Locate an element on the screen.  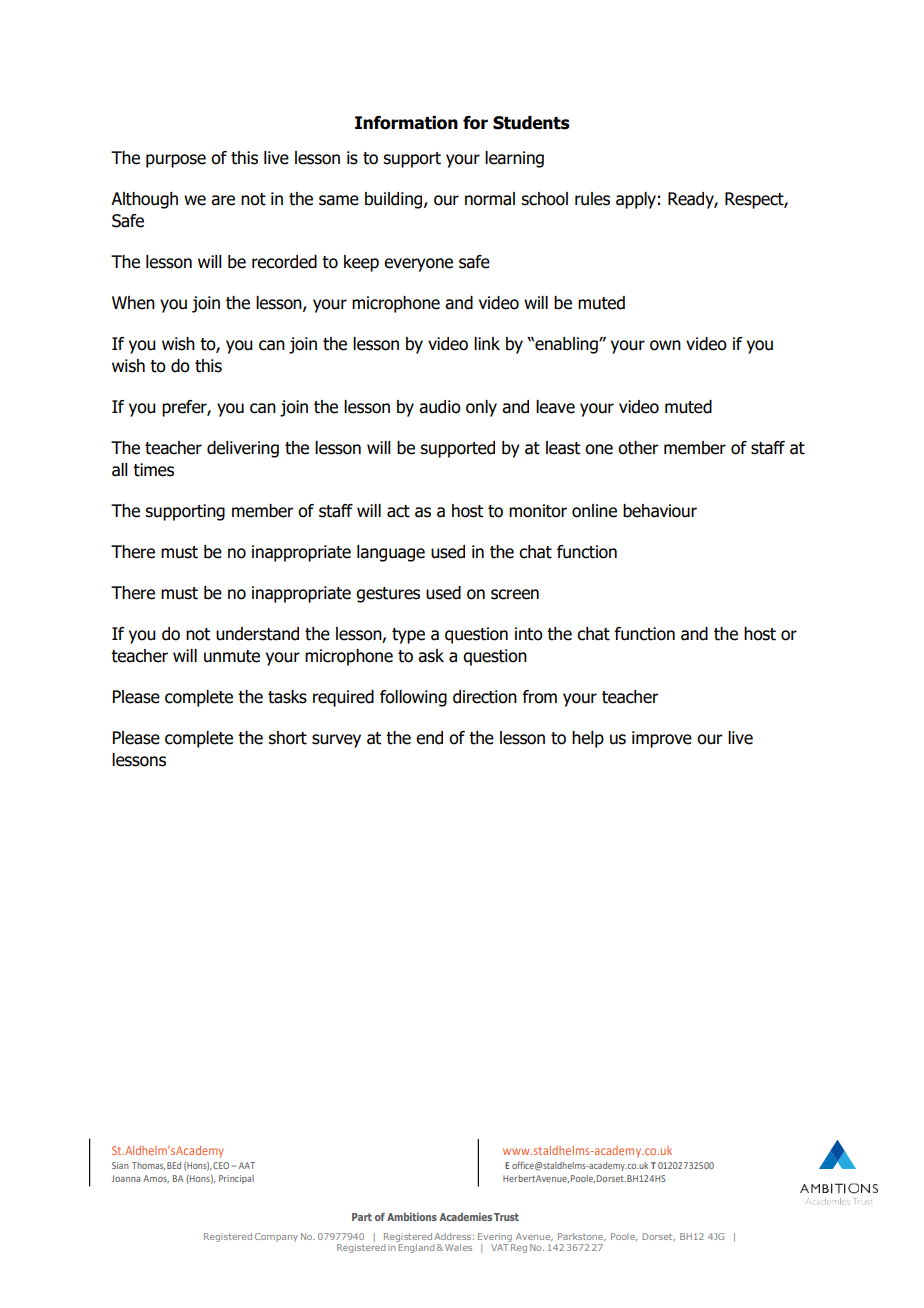
following is located at coordinates (413, 698).
